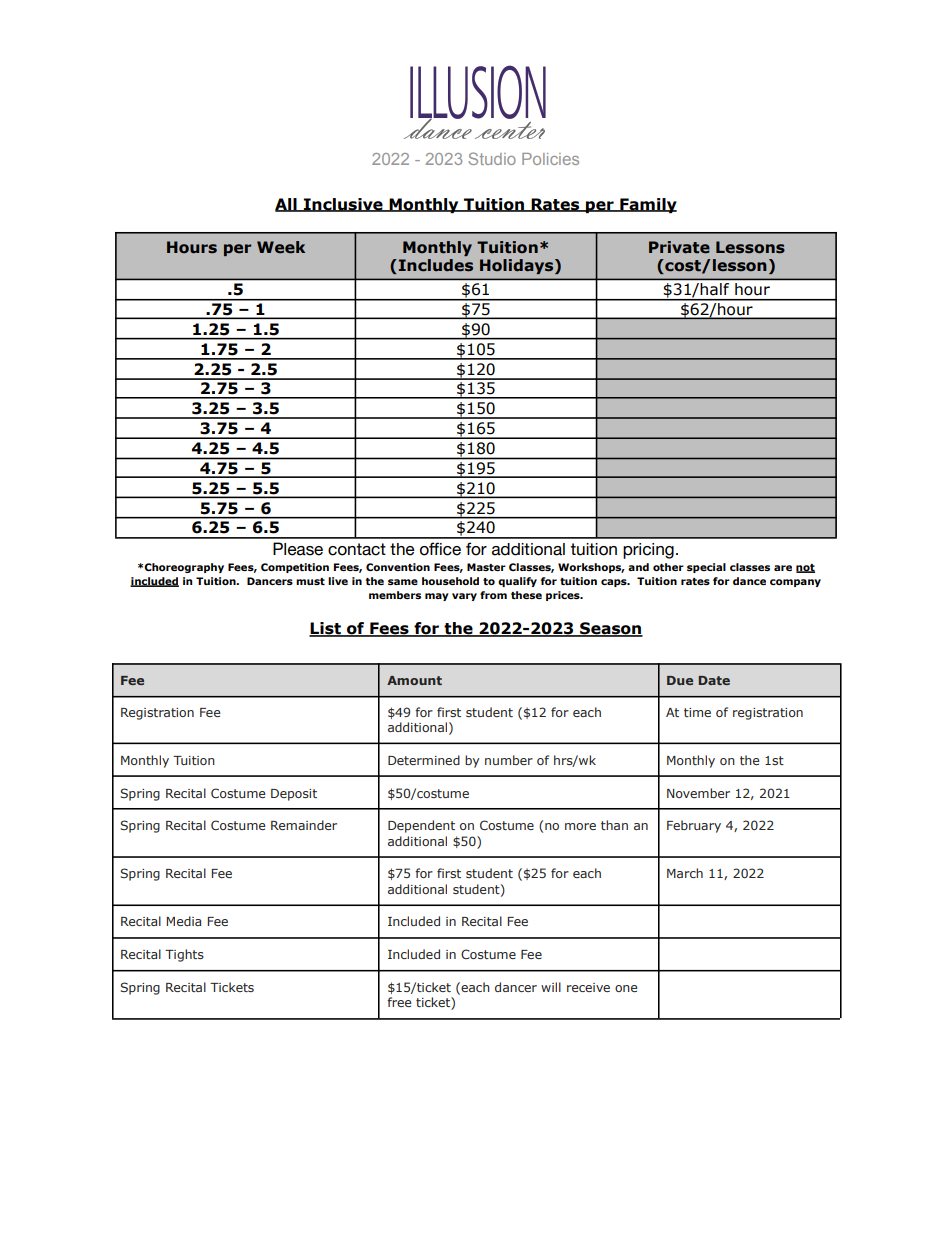 The width and height of the screenshot is (952, 1233). I want to click on Family, so click(647, 205).
